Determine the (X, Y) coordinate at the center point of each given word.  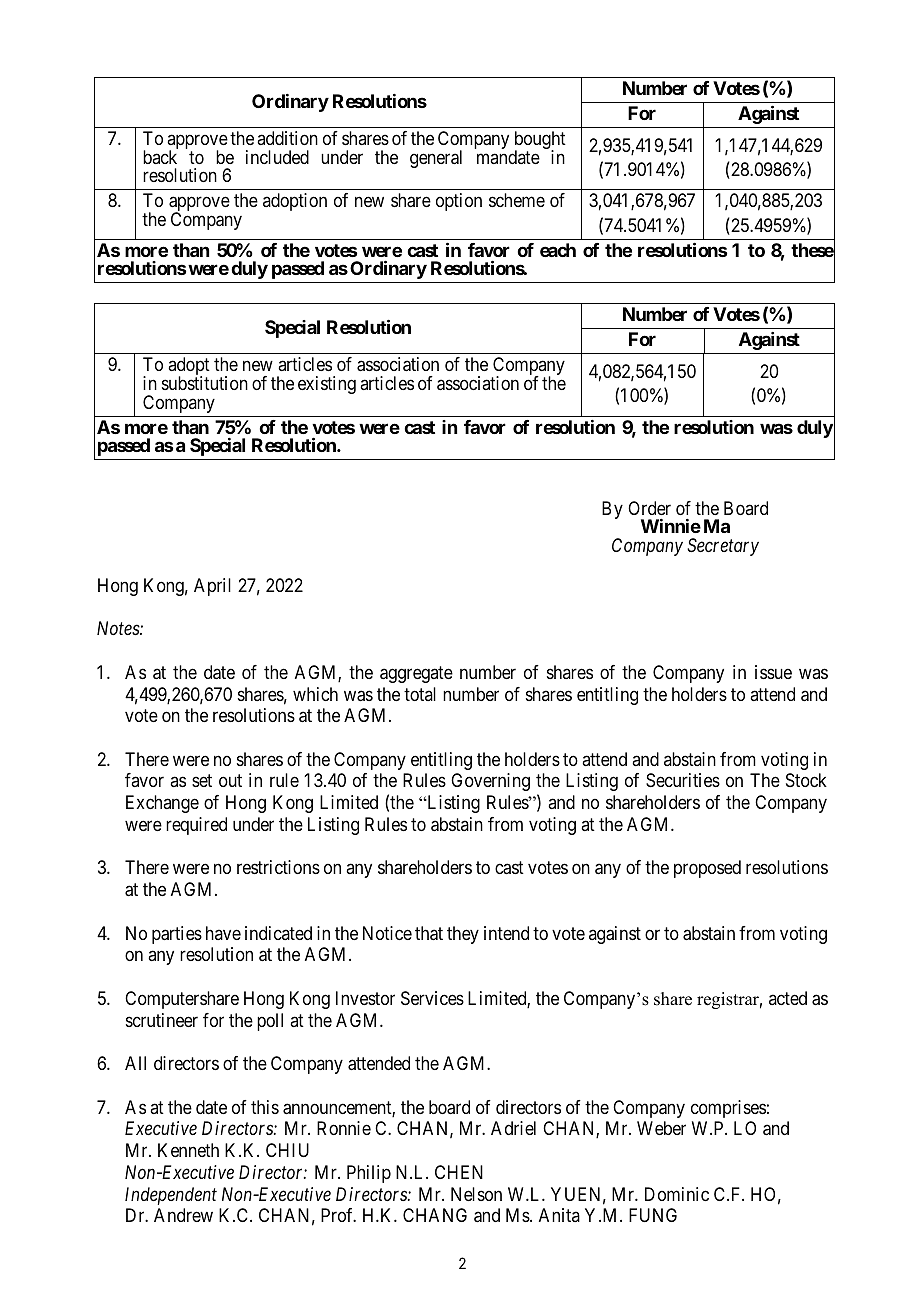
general (436, 159)
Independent (171, 1196)
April (212, 587)
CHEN (459, 1172)
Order (649, 508)
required (196, 826)
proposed (707, 869)
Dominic (677, 1194)
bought (540, 141)
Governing (490, 782)
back (160, 157)
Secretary (723, 547)
